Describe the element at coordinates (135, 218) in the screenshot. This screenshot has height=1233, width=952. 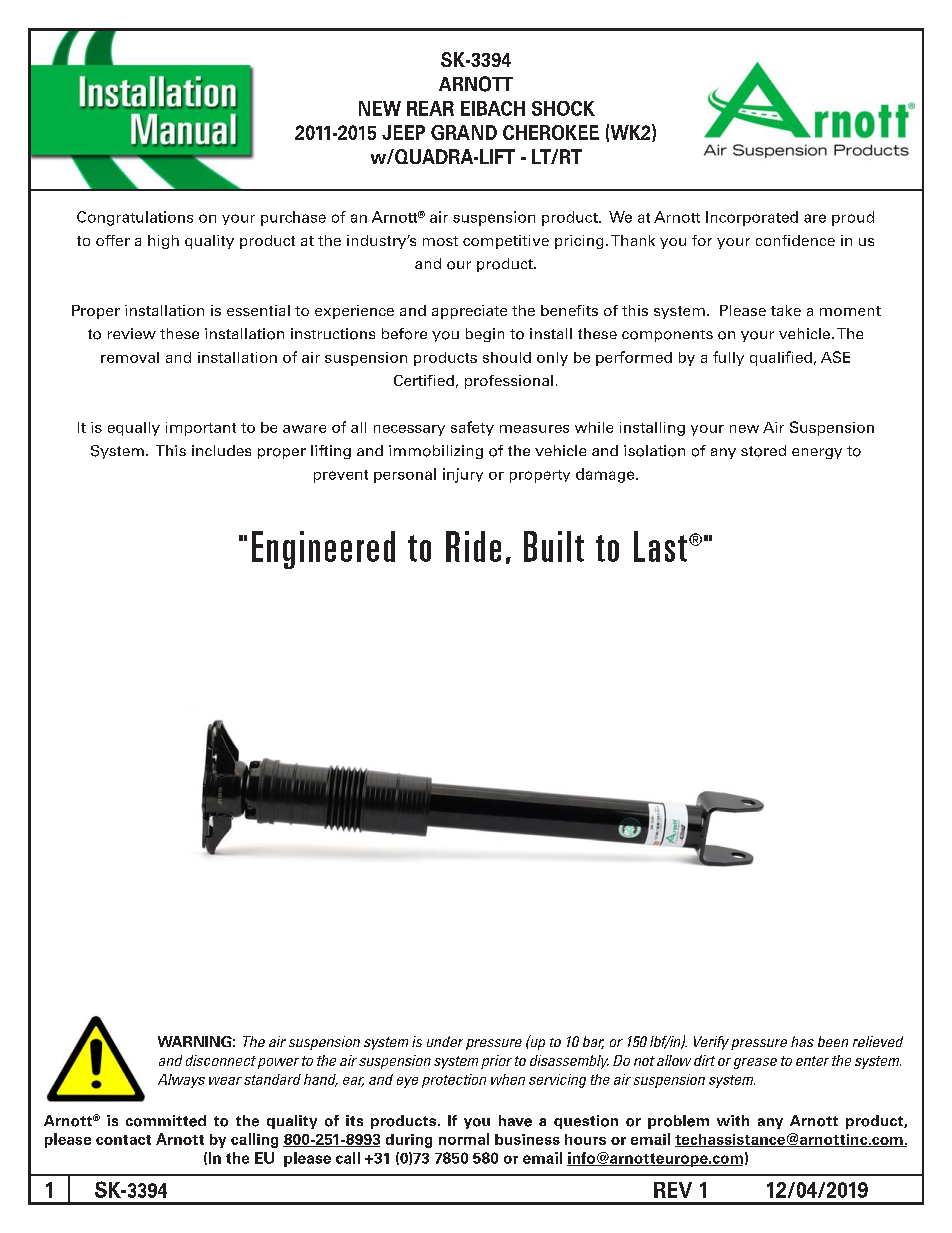
I see `Congratulations` at that location.
